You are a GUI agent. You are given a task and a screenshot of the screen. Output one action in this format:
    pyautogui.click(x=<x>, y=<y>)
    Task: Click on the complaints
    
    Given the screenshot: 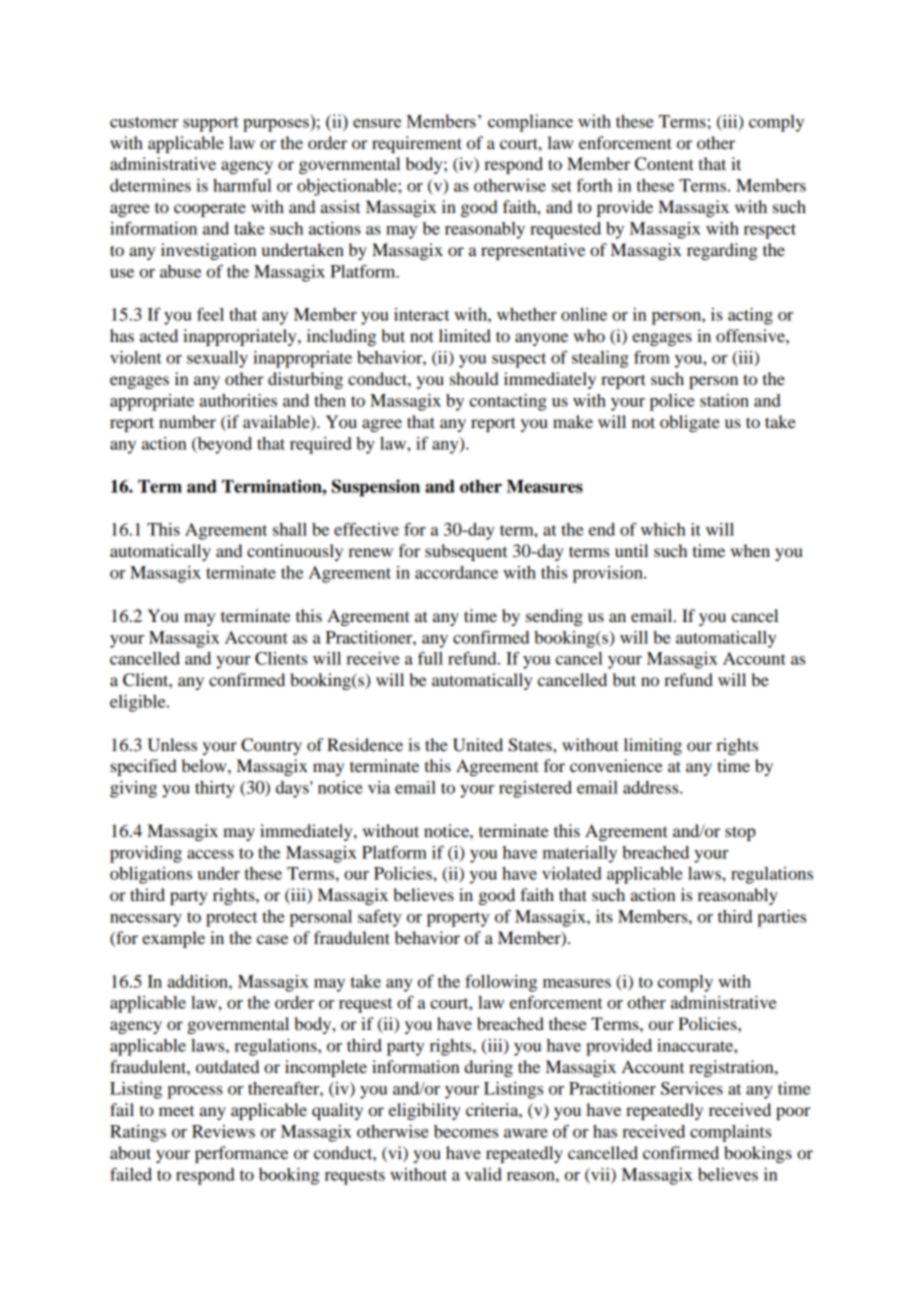 What is the action you would take?
    pyautogui.click(x=730, y=1133)
